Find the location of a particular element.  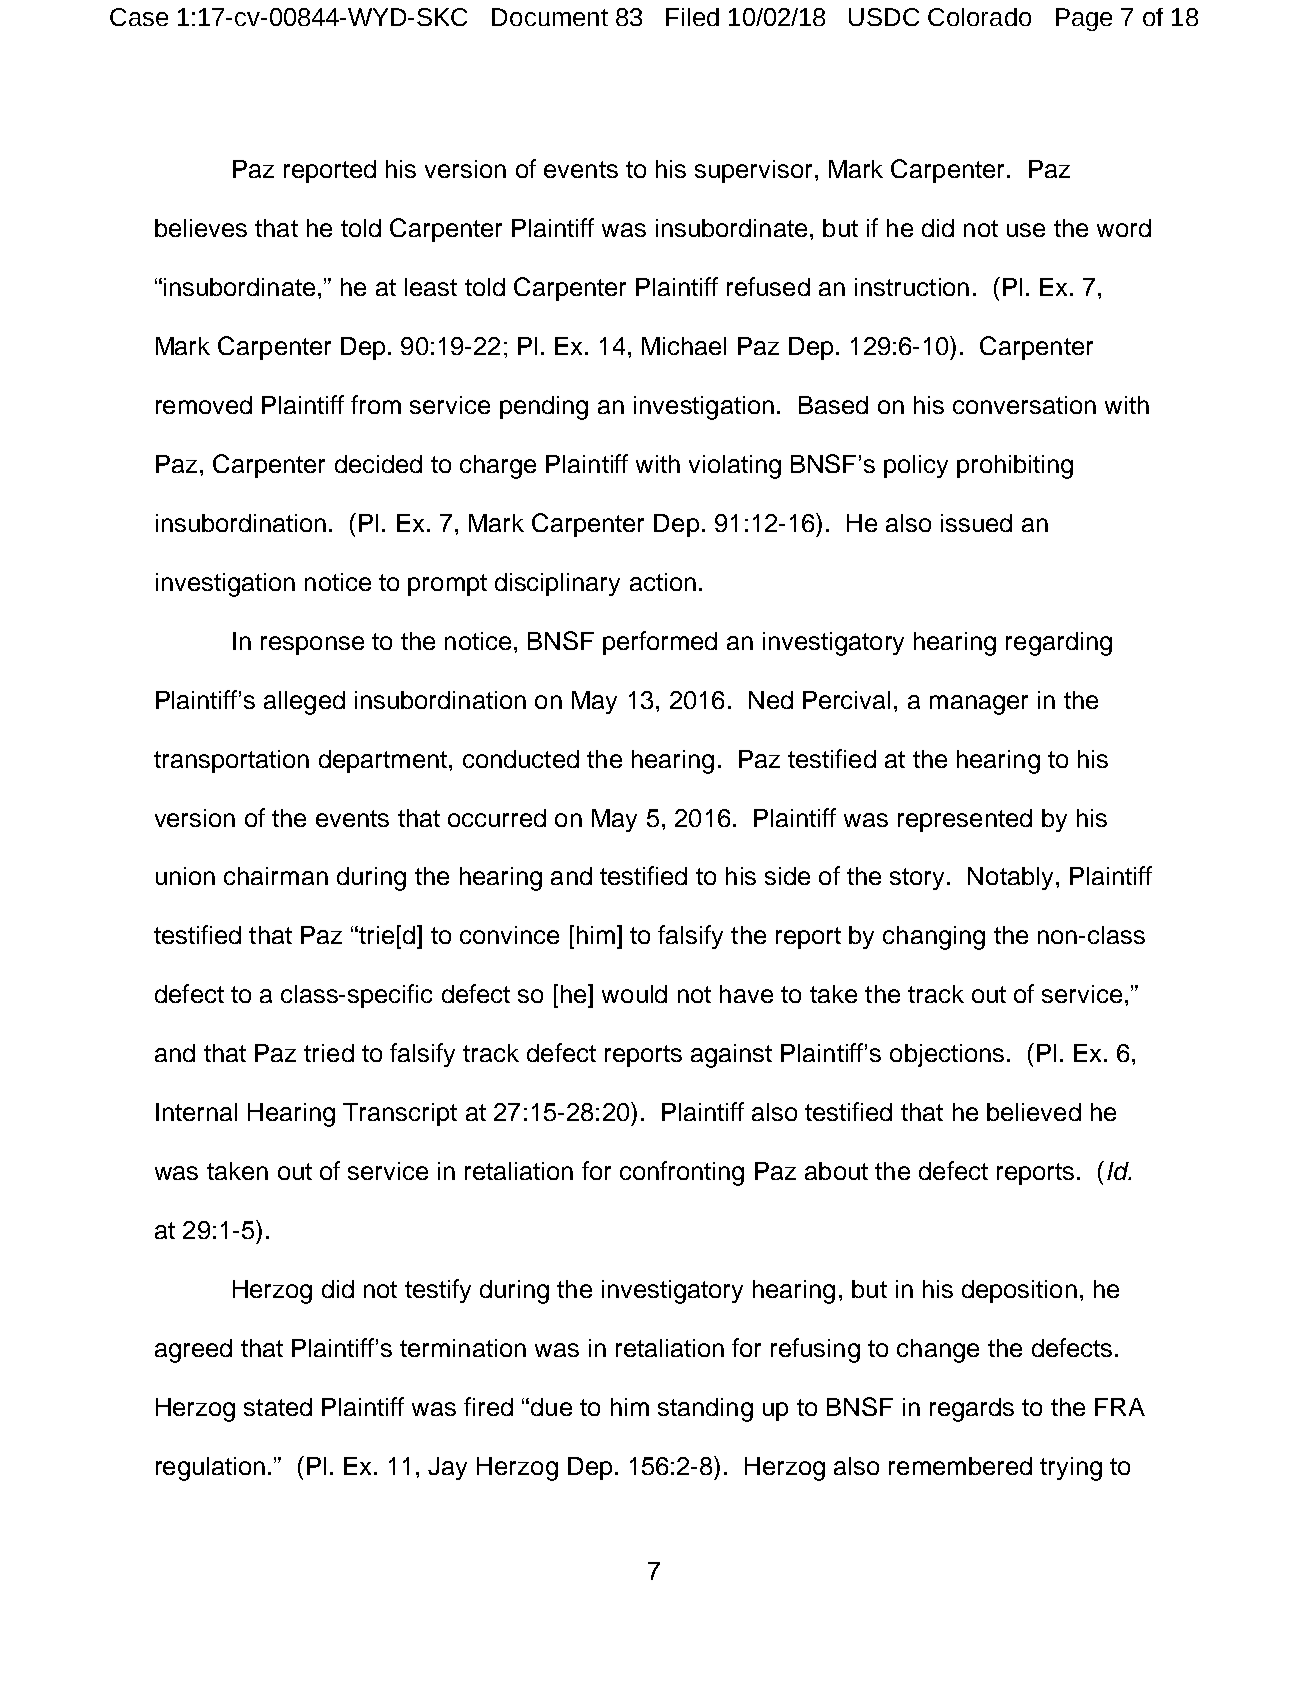

regards is located at coordinates (972, 1410).
